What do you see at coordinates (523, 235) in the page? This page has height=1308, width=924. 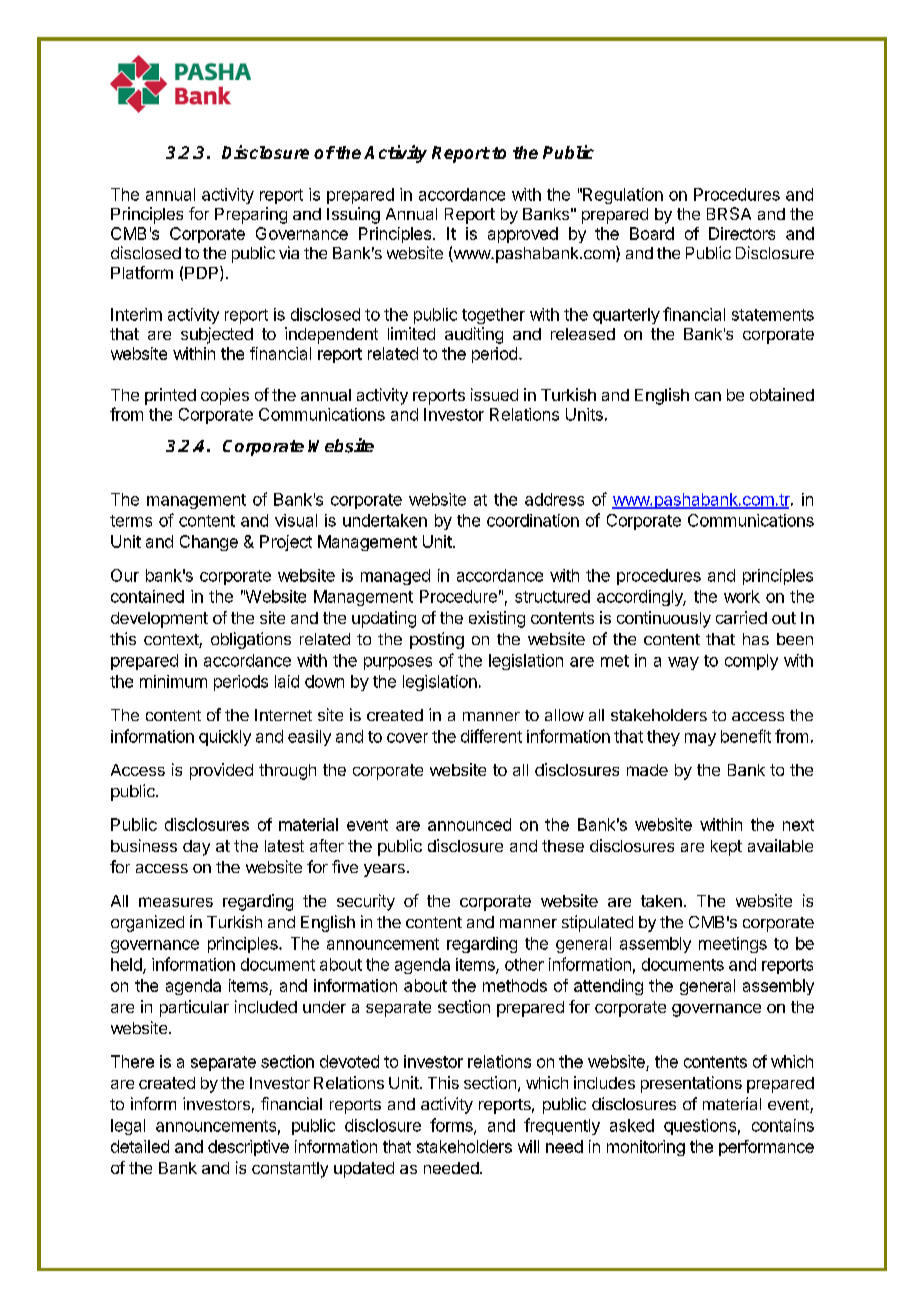 I see `approved` at bounding box center [523, 235].
